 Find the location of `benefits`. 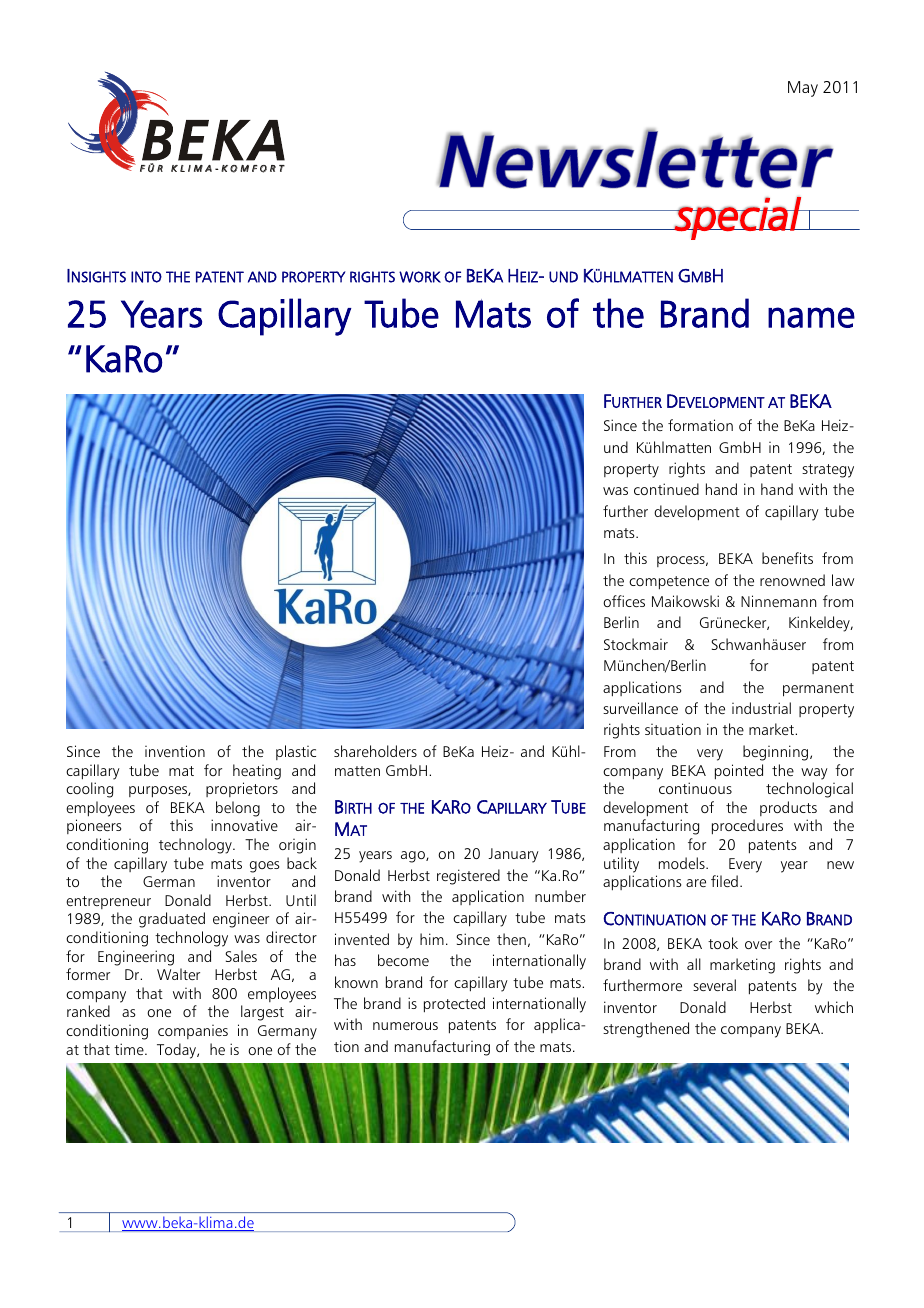

benefits is located at coordinates (787, 558).
